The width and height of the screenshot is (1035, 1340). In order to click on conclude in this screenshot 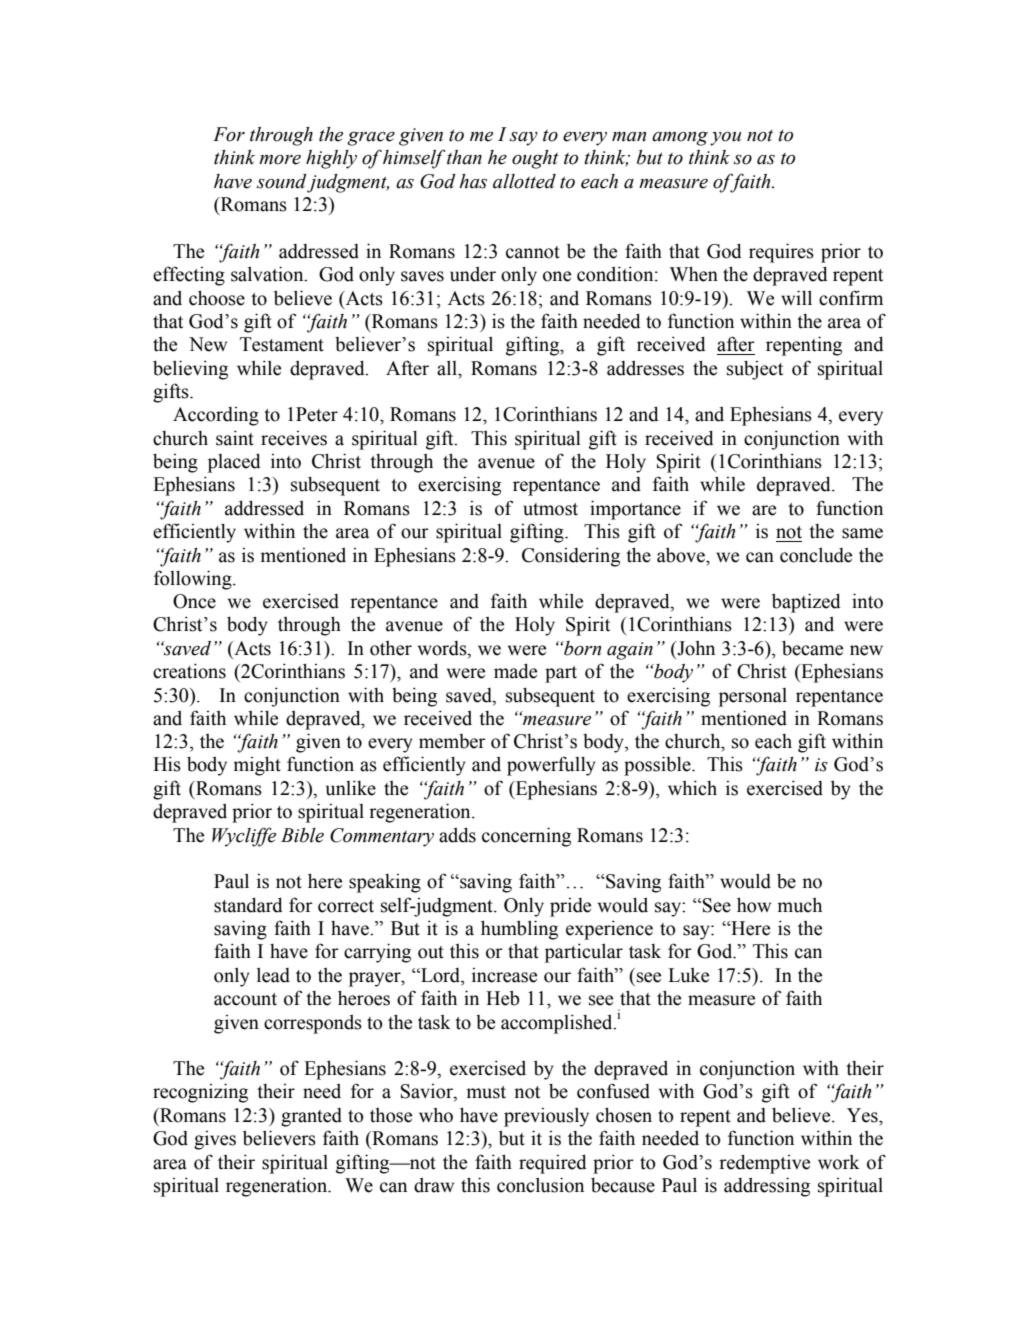, I will do `click(816, 555)`.
